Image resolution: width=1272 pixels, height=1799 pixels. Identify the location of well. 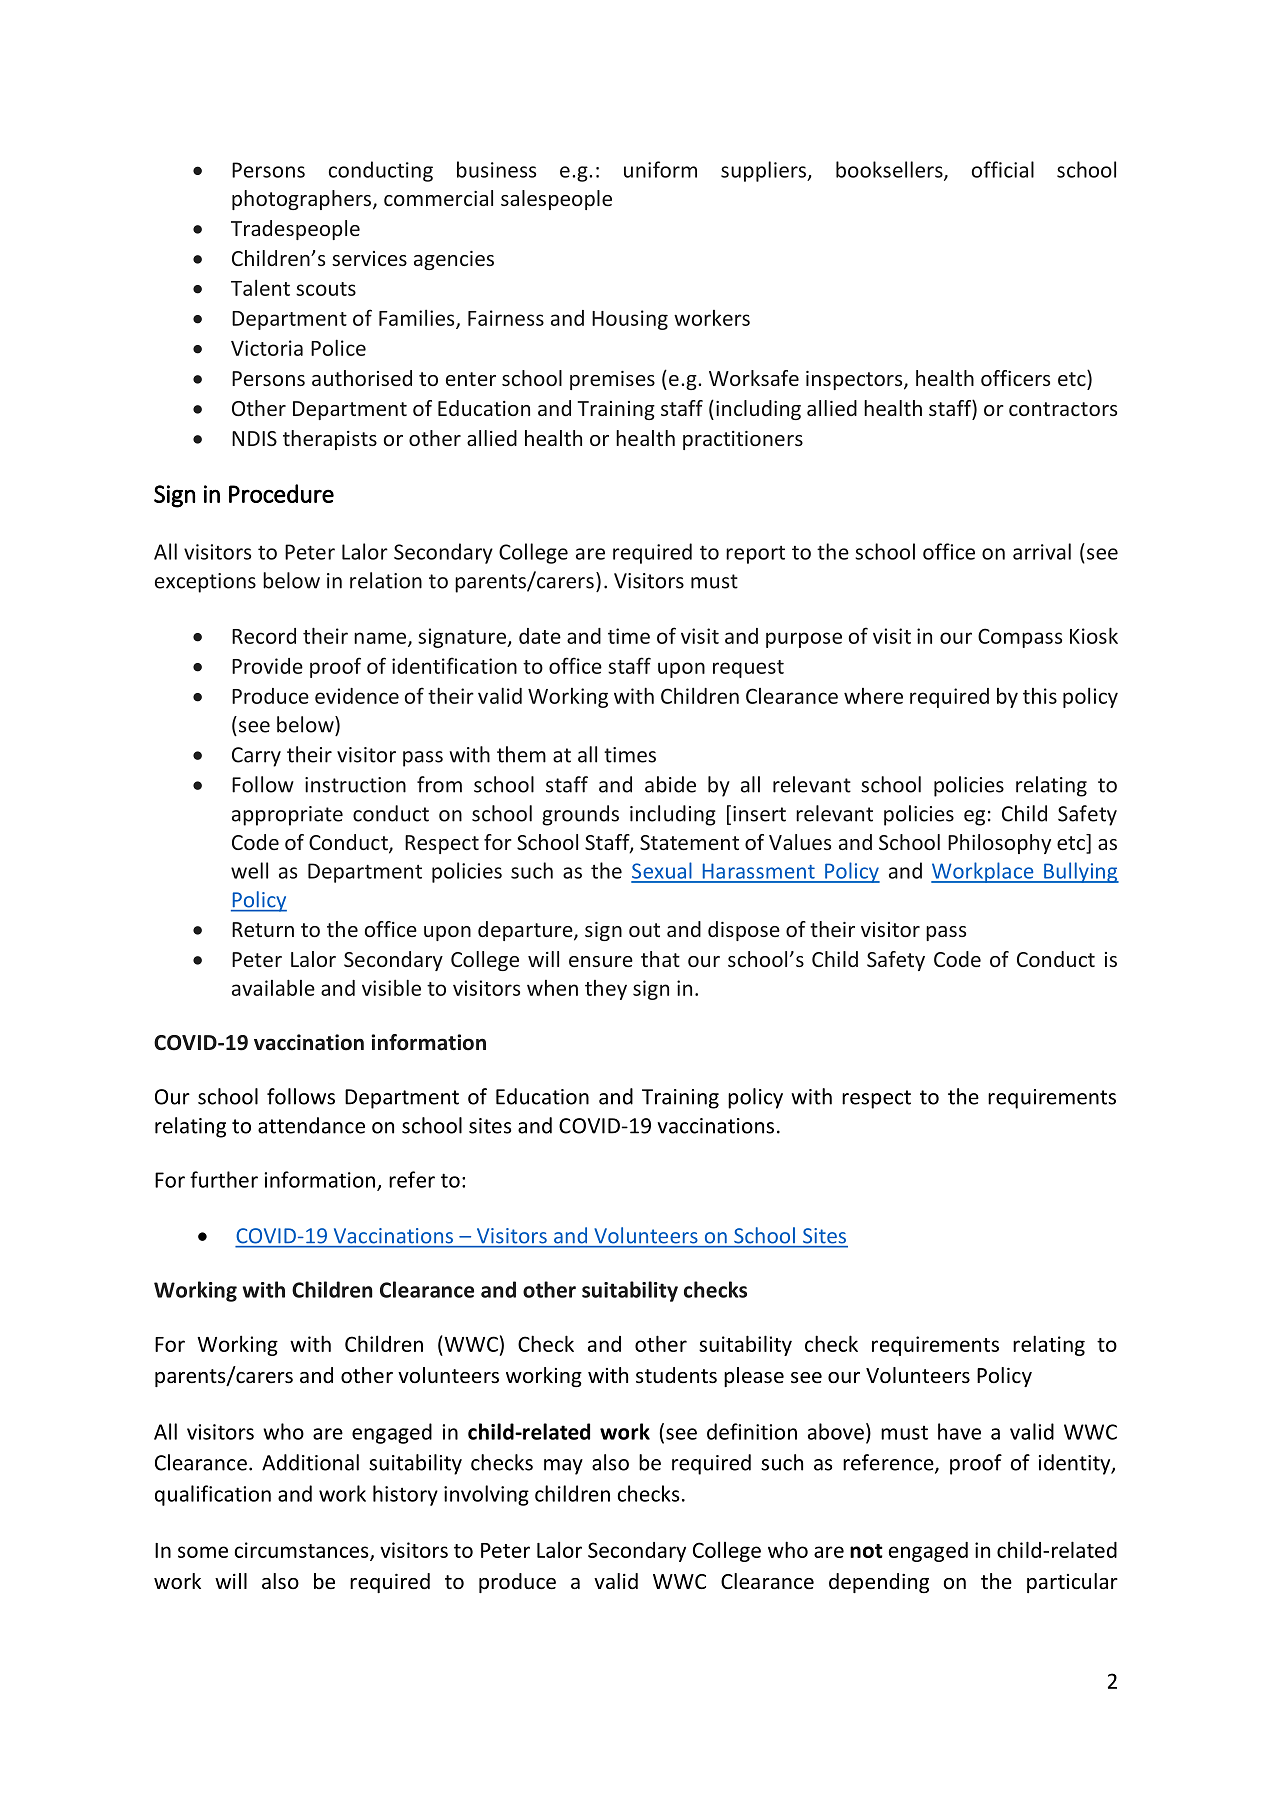
(249, 870).
